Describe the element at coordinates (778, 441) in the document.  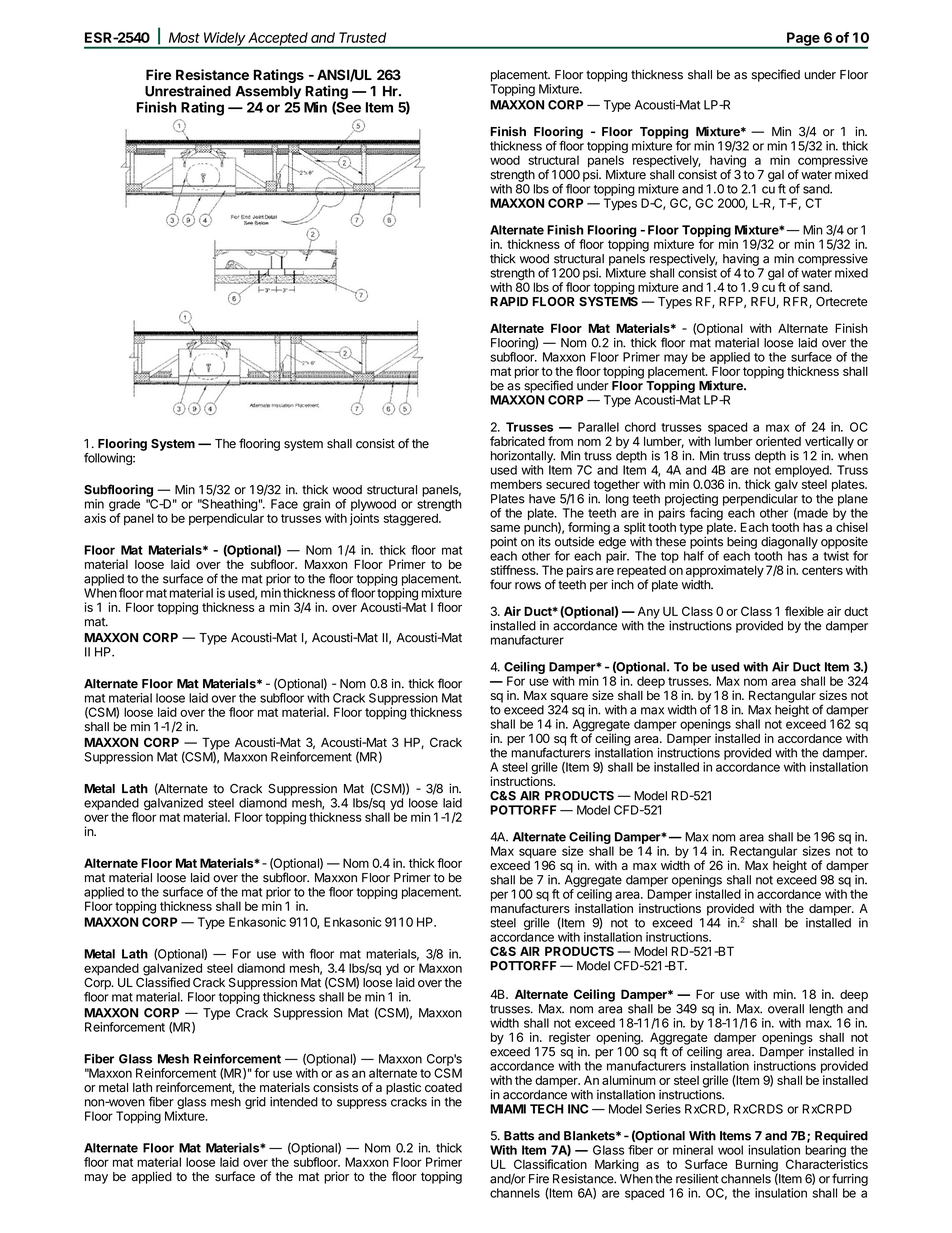
I see `oriented` at that location.
